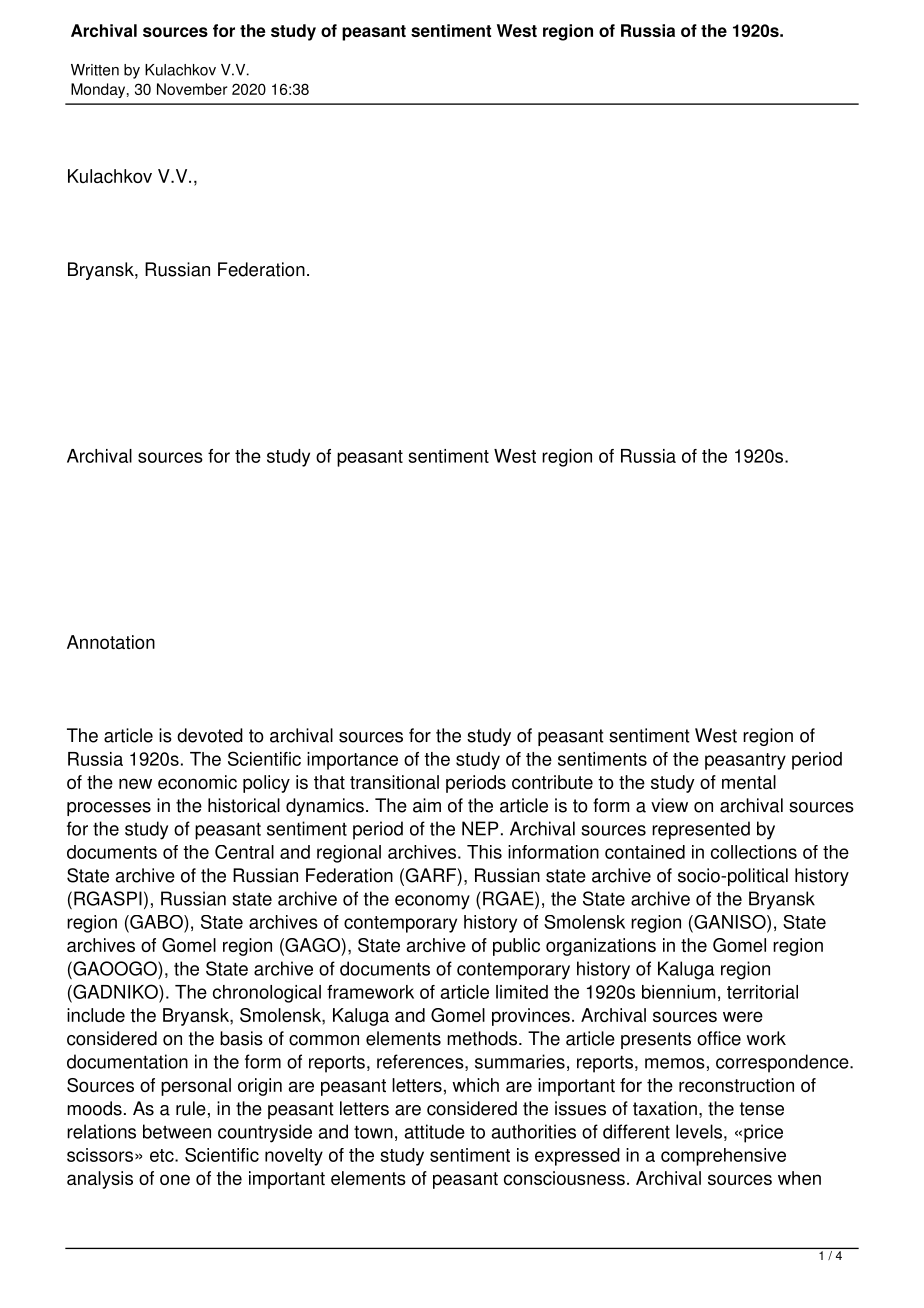  What do you see at coordinates (177, 1131) in the document?
I see `between` at bounding box center [177, 1131].
